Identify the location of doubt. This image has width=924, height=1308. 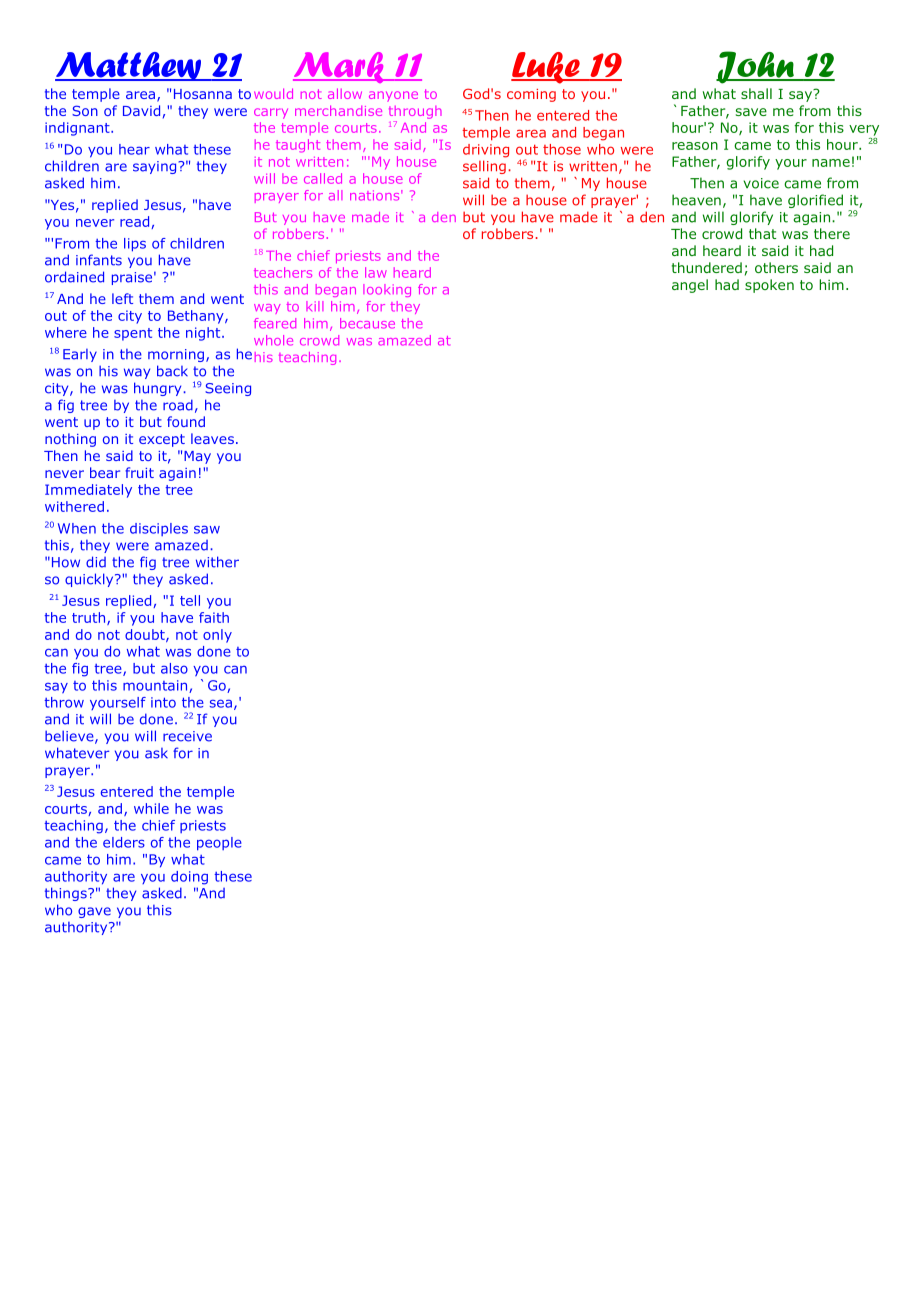
(146, 635).
